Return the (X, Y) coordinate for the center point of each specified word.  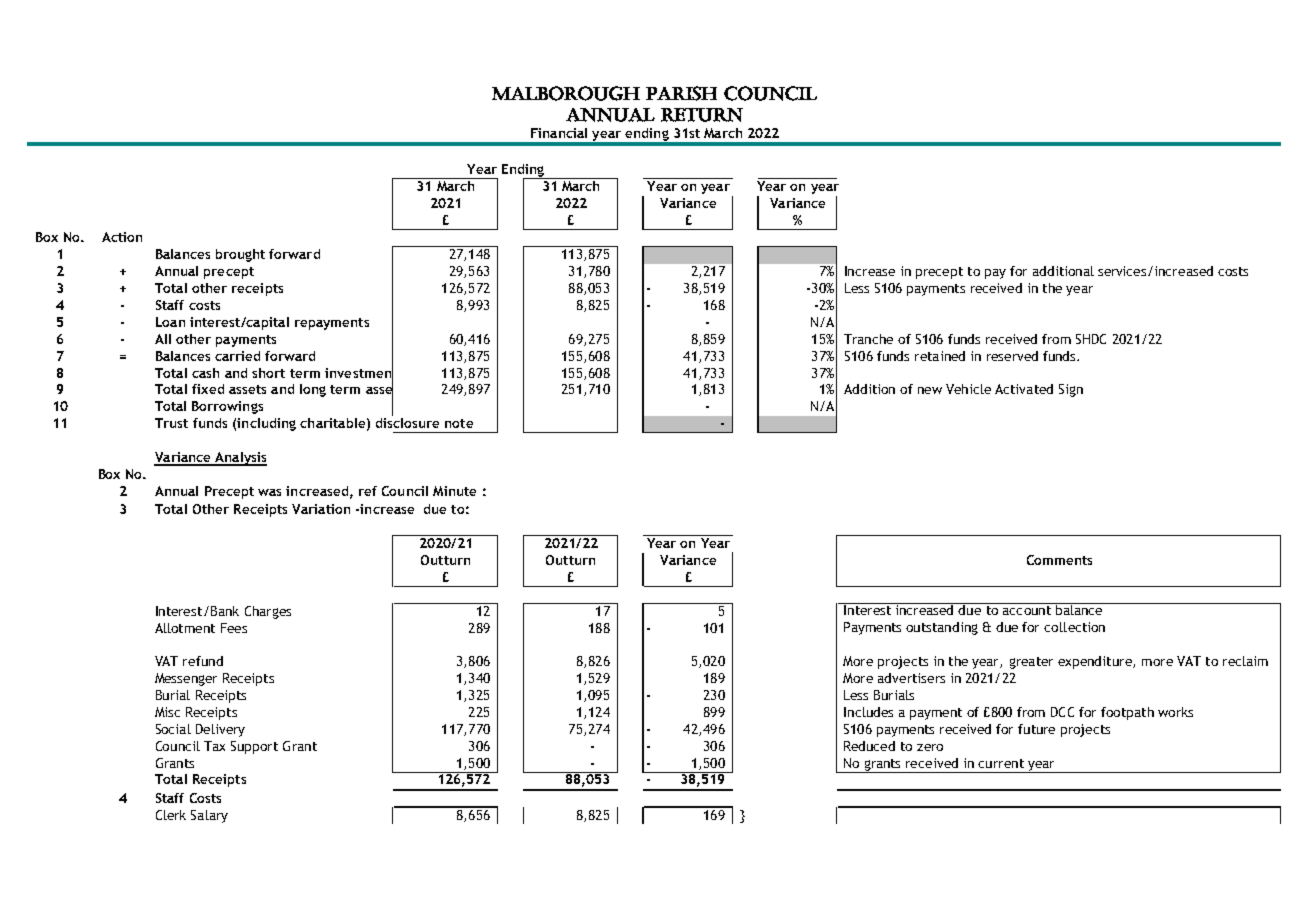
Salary (209, 816)
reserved (1012, 356)
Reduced (869, 746)
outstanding (942, 628)
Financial (559, 133)
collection (1074, 627)
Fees (234, 628)
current (1001, 763)
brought (240, 255)
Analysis (240, 459)
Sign (1071, 390)
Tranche (868, 339)
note (459, 423)
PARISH (681, 93)
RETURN (702, 115)
